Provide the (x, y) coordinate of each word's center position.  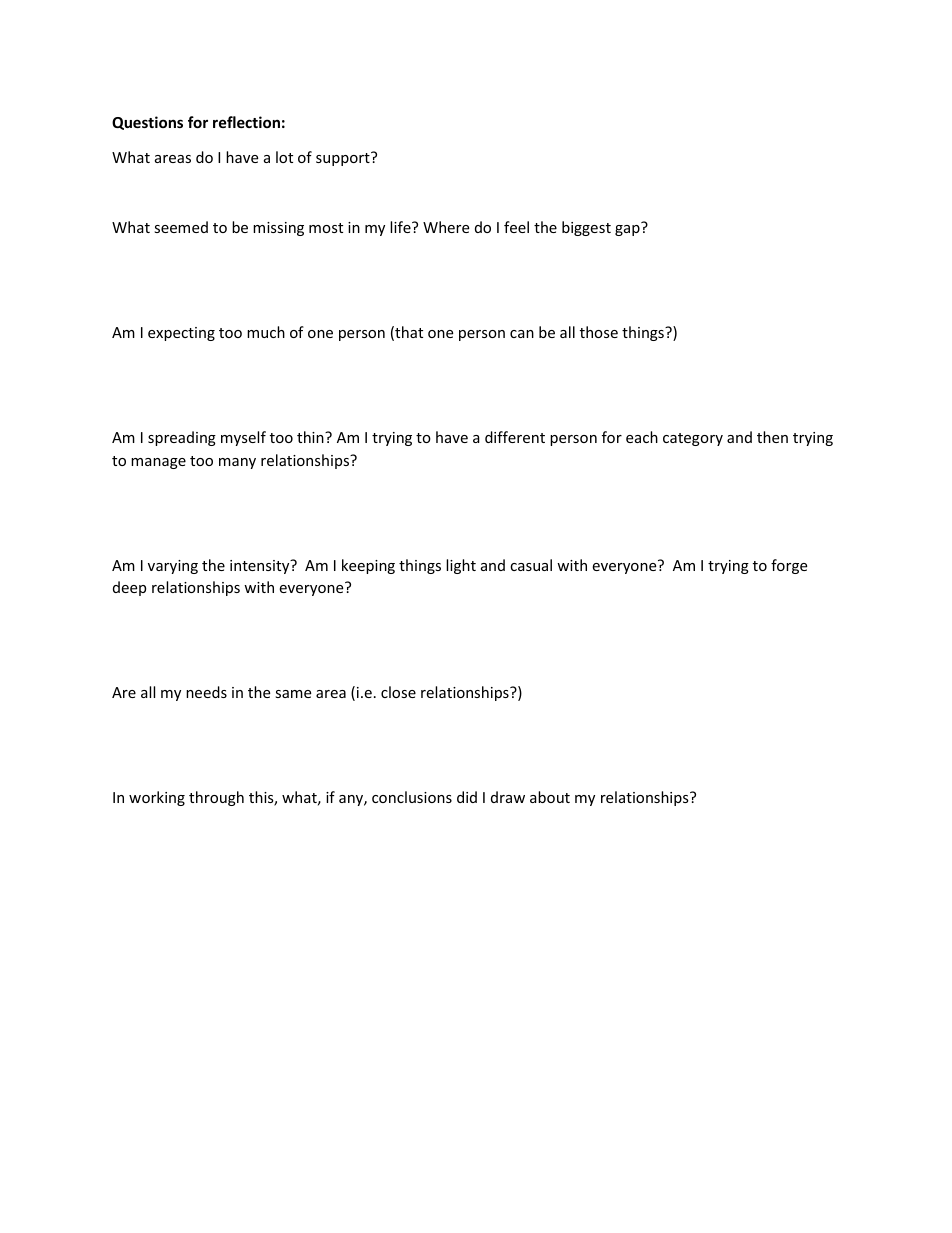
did (467, 797)
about (550, 797)
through (216, 798)
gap (627, 230)
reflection (246, 122)
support (344, 159)
